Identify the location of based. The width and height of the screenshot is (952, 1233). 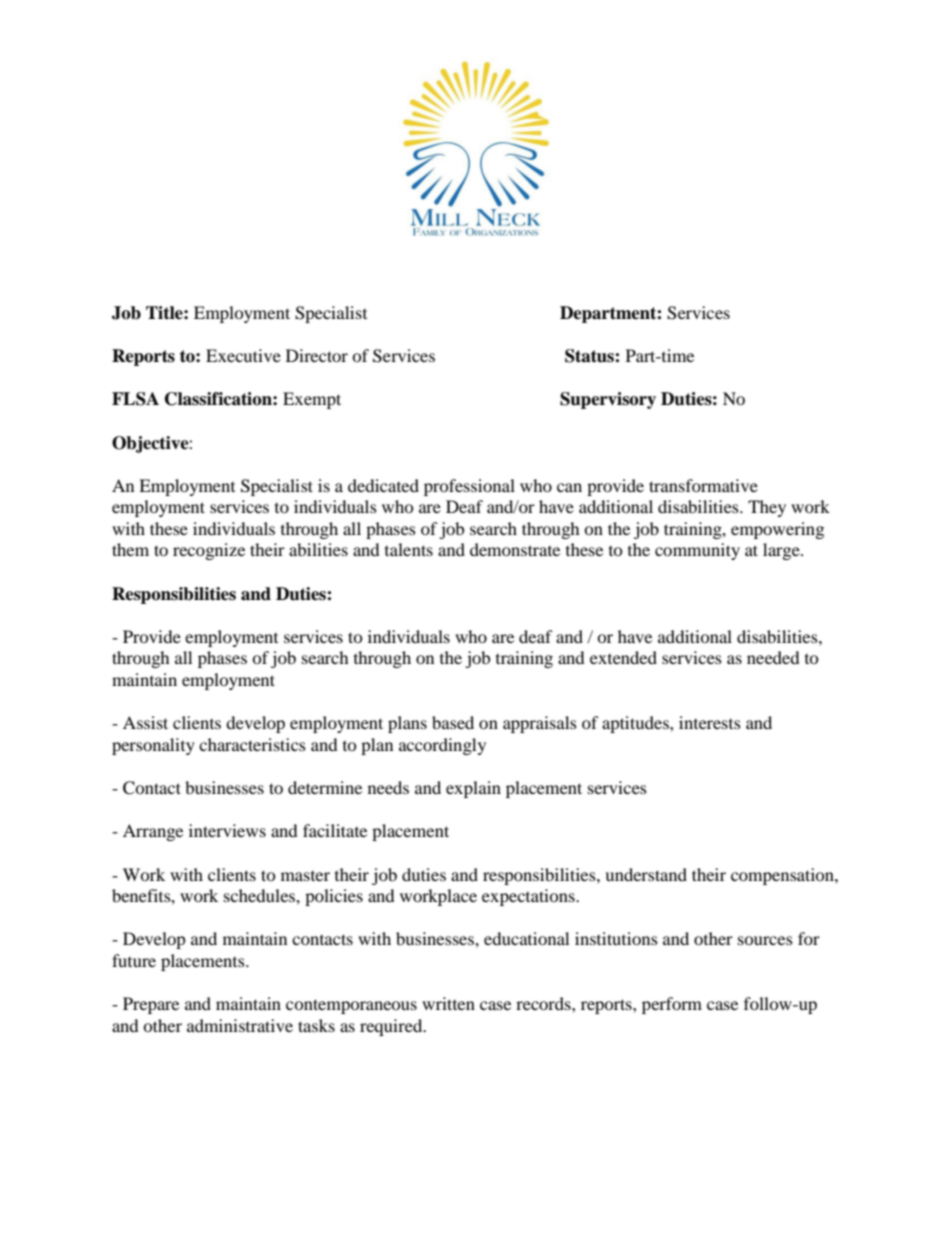
(453, 722).
